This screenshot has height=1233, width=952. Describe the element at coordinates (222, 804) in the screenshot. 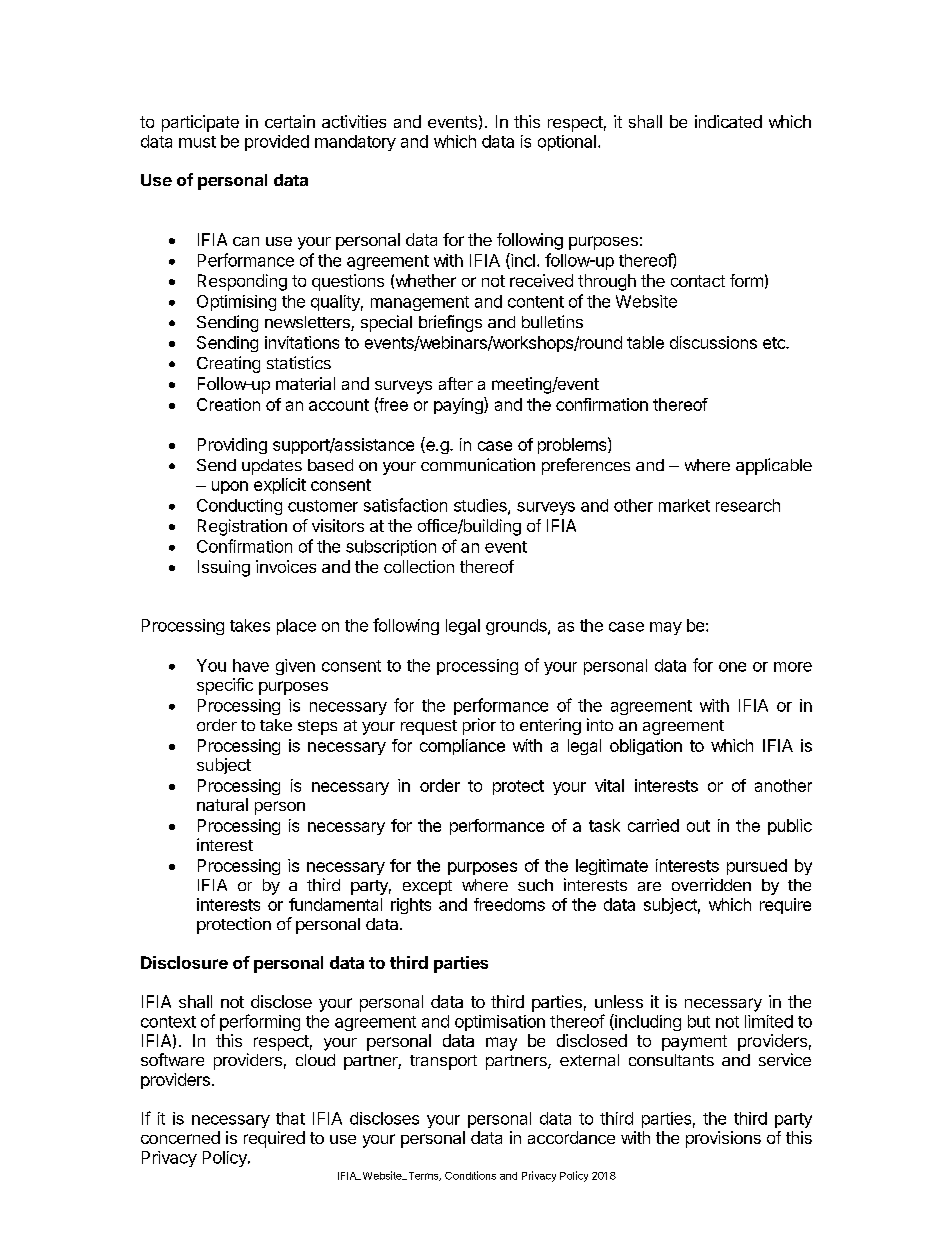

I see `natural` at that location.
